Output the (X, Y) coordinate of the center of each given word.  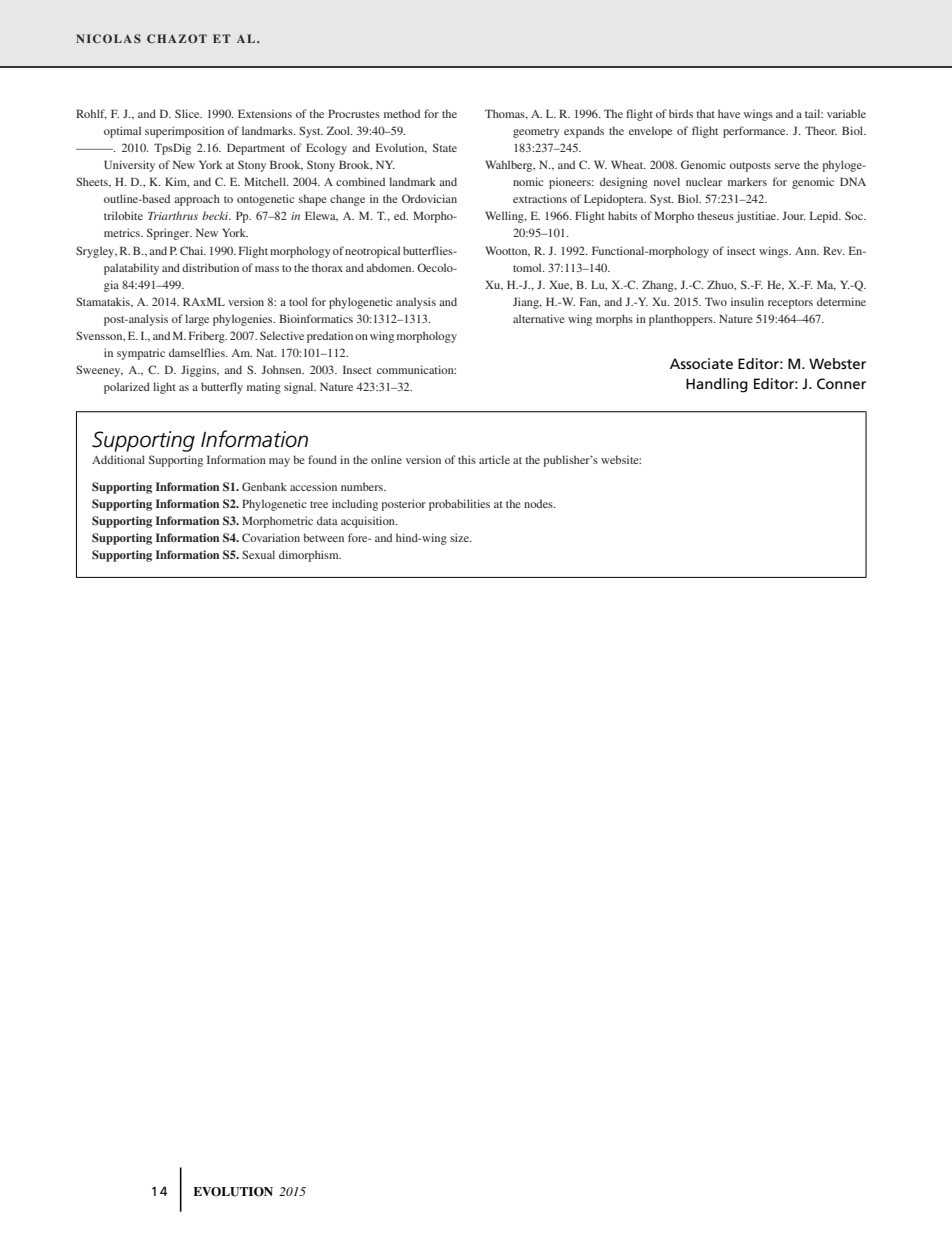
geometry (536, 133)
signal (300, 388)
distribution (210, 267)
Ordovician (429, 198)
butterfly (222, 388)
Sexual (258, 554)
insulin (747, 301)
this (467, 459)
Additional (118, 459)
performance (755, 132)
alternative (539, 318)
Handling (717, 385)
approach (197, 200)
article (494, 459)
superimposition (184, 132)
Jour (794, 215)
